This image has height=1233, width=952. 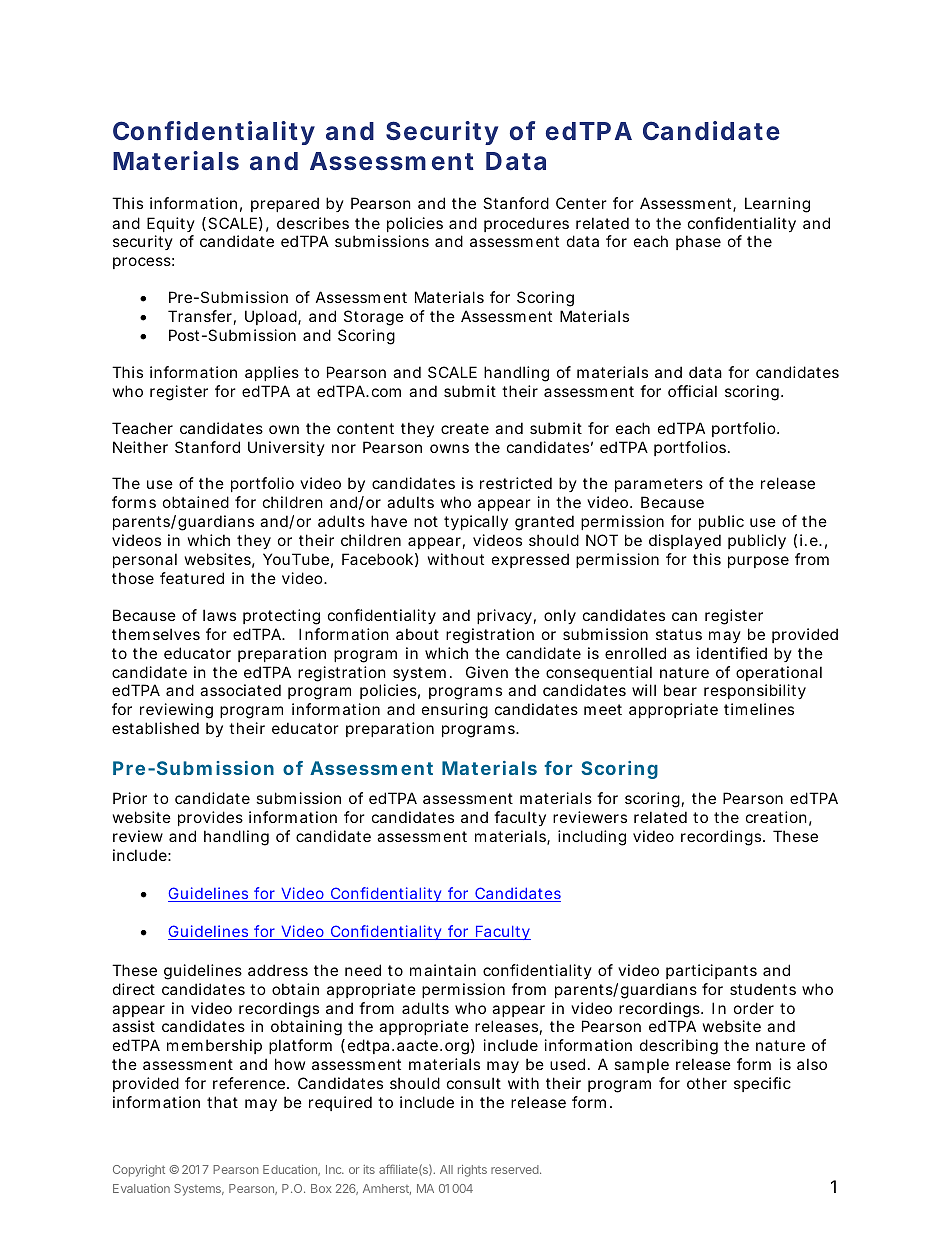 I want to click on maintain, so click(x=443, y=970).
